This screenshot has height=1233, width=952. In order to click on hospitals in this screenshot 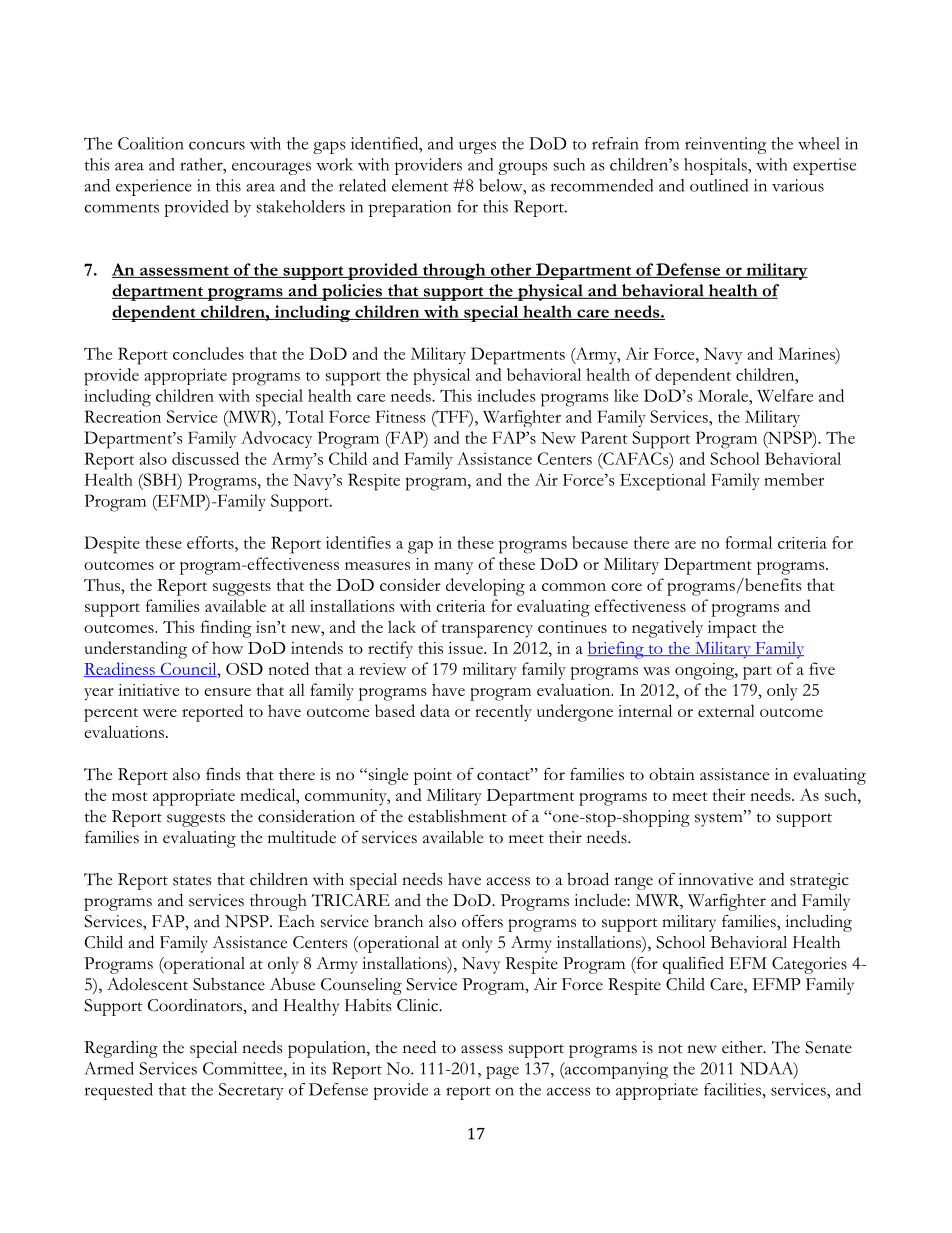, I will do `click(716, 166)`.
